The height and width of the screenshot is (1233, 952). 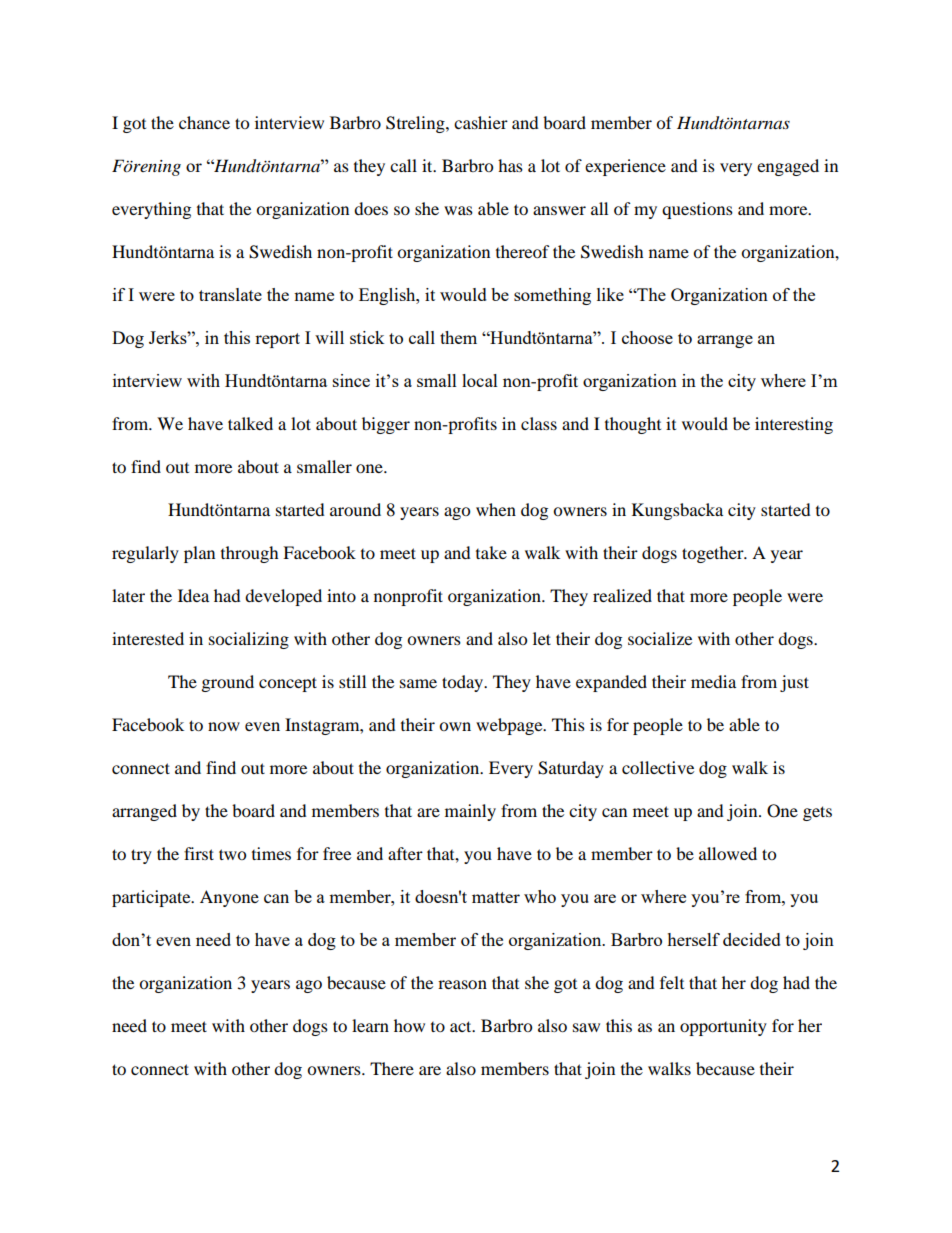 I want to click on Anyone, so click(x=229, y=898).
